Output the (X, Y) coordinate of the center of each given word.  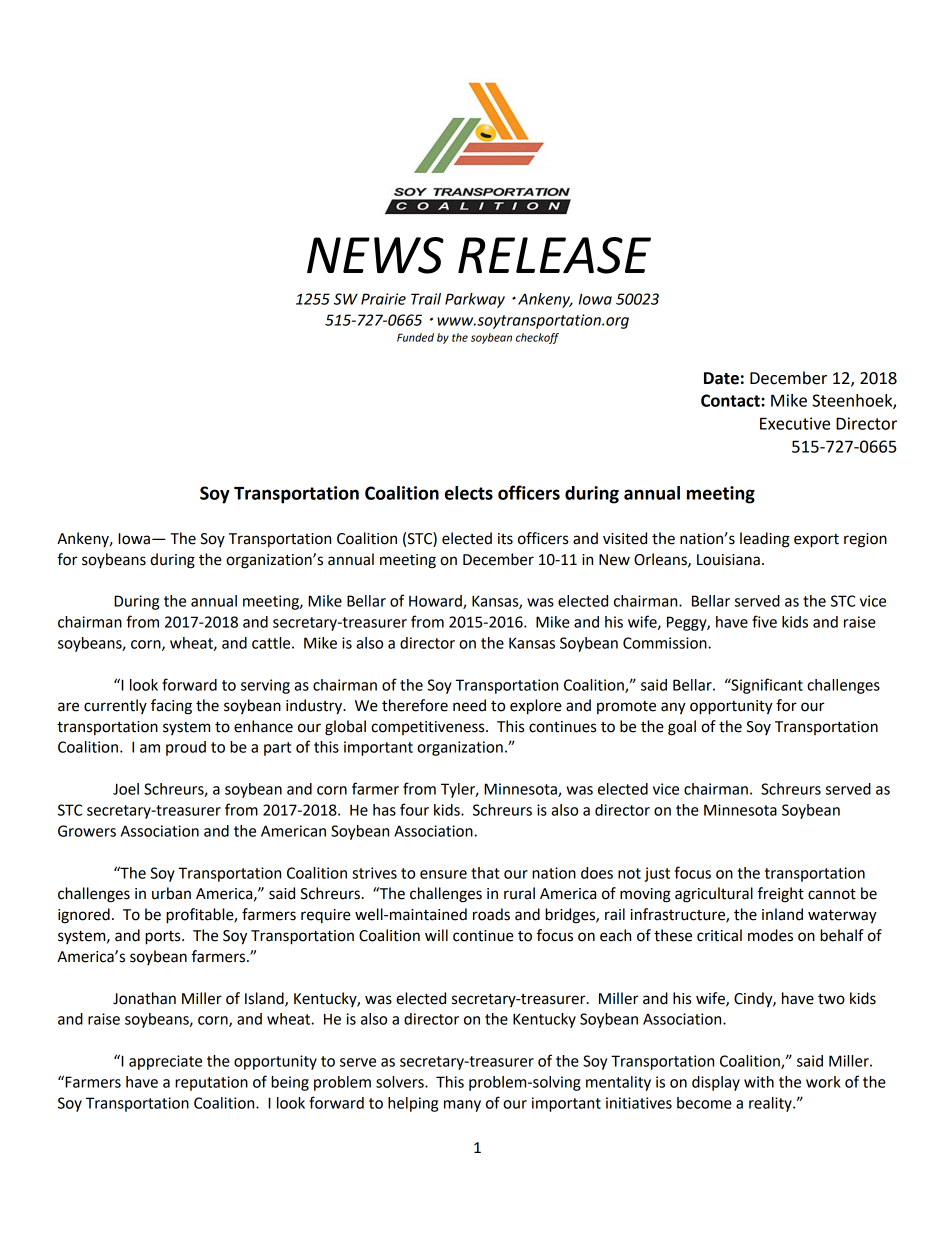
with (759, 1082)
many (462, 1106)
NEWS (375, 255)
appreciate (165, 1062)
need (469, 705)
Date (721, 378)
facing (171, 707)
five (764, 621)
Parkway (475, 300)
